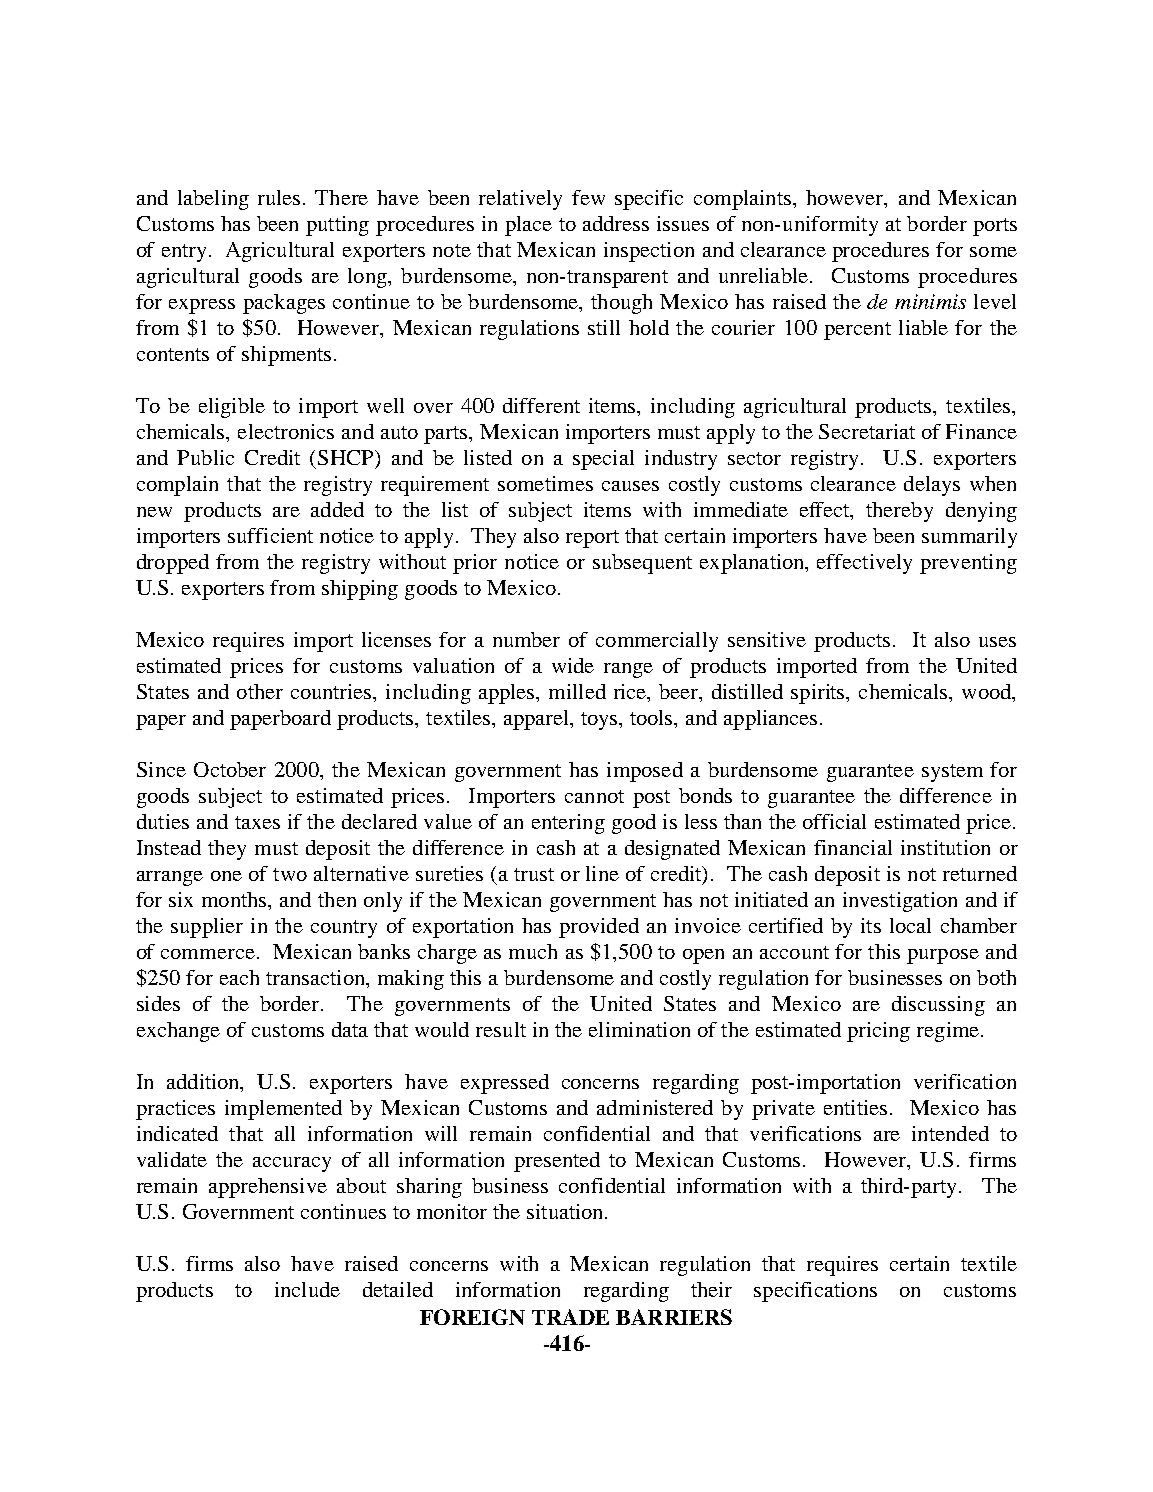  I want to click on ports, so click(995, 227).
